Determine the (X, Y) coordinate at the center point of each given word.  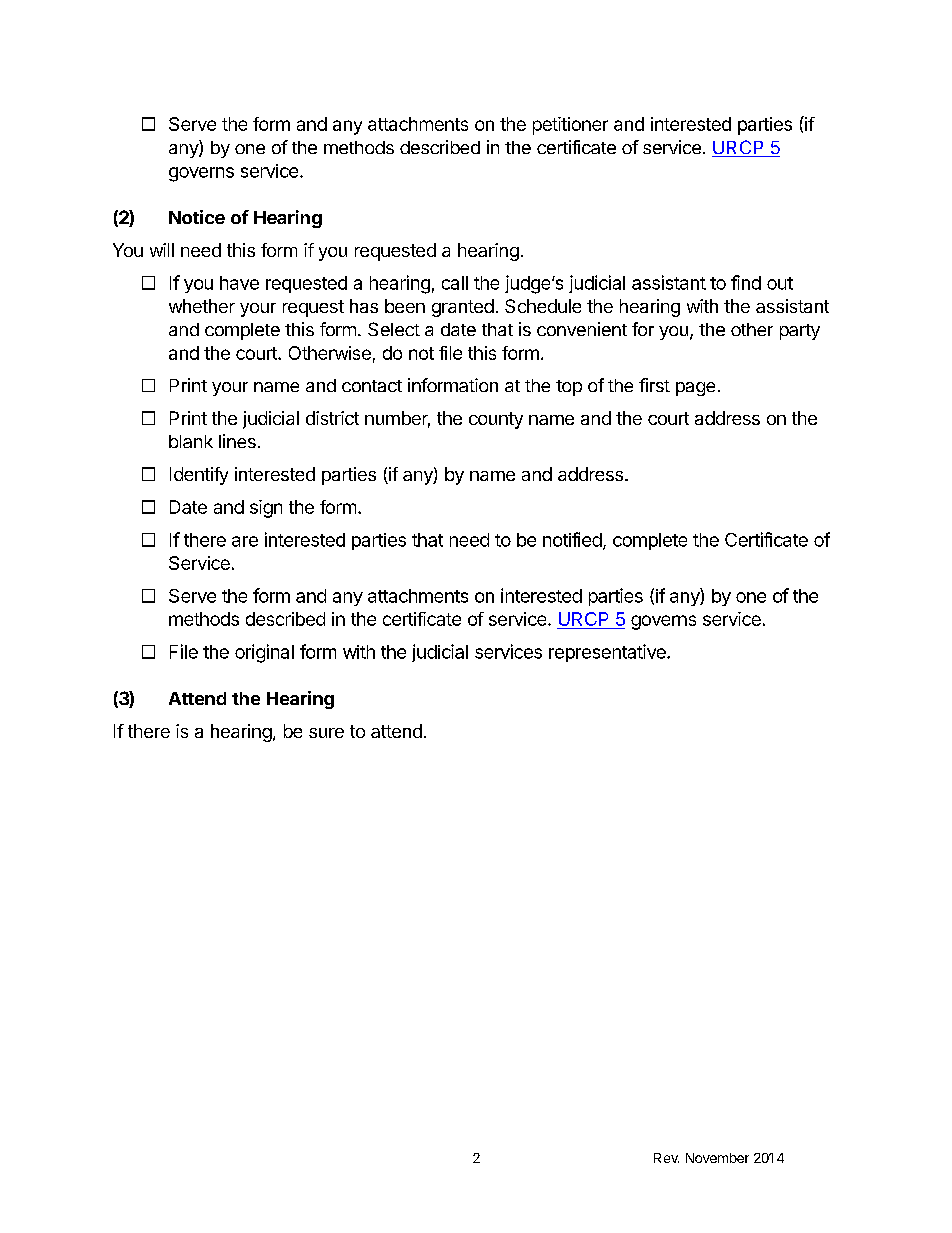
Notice (197, 217)
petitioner (570, 126)
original (264, 653)
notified (572, 539)
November (717, 1158)
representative (608, 653)
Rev (666, 1158)
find (746, 282)
